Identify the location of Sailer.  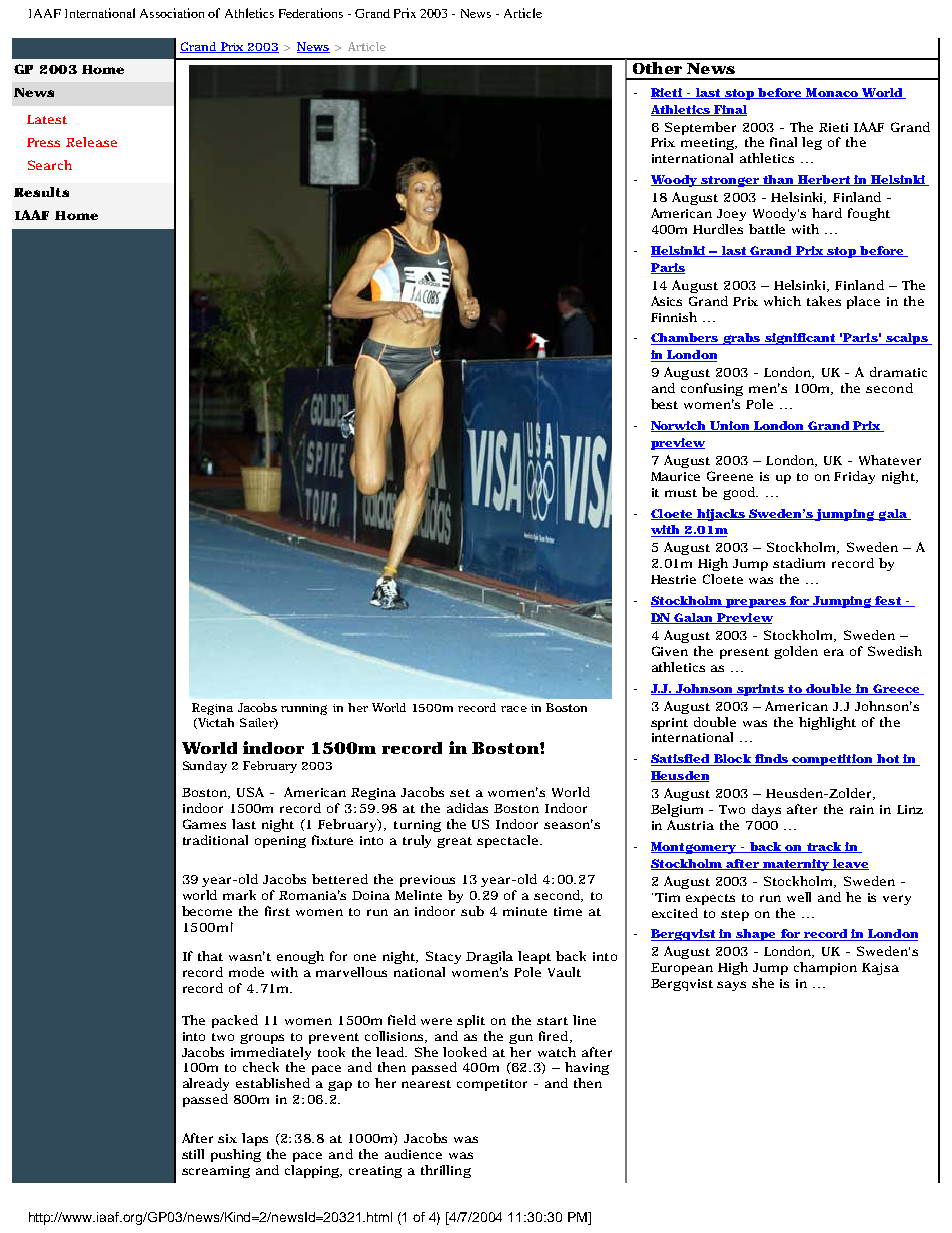
(258, 723).
